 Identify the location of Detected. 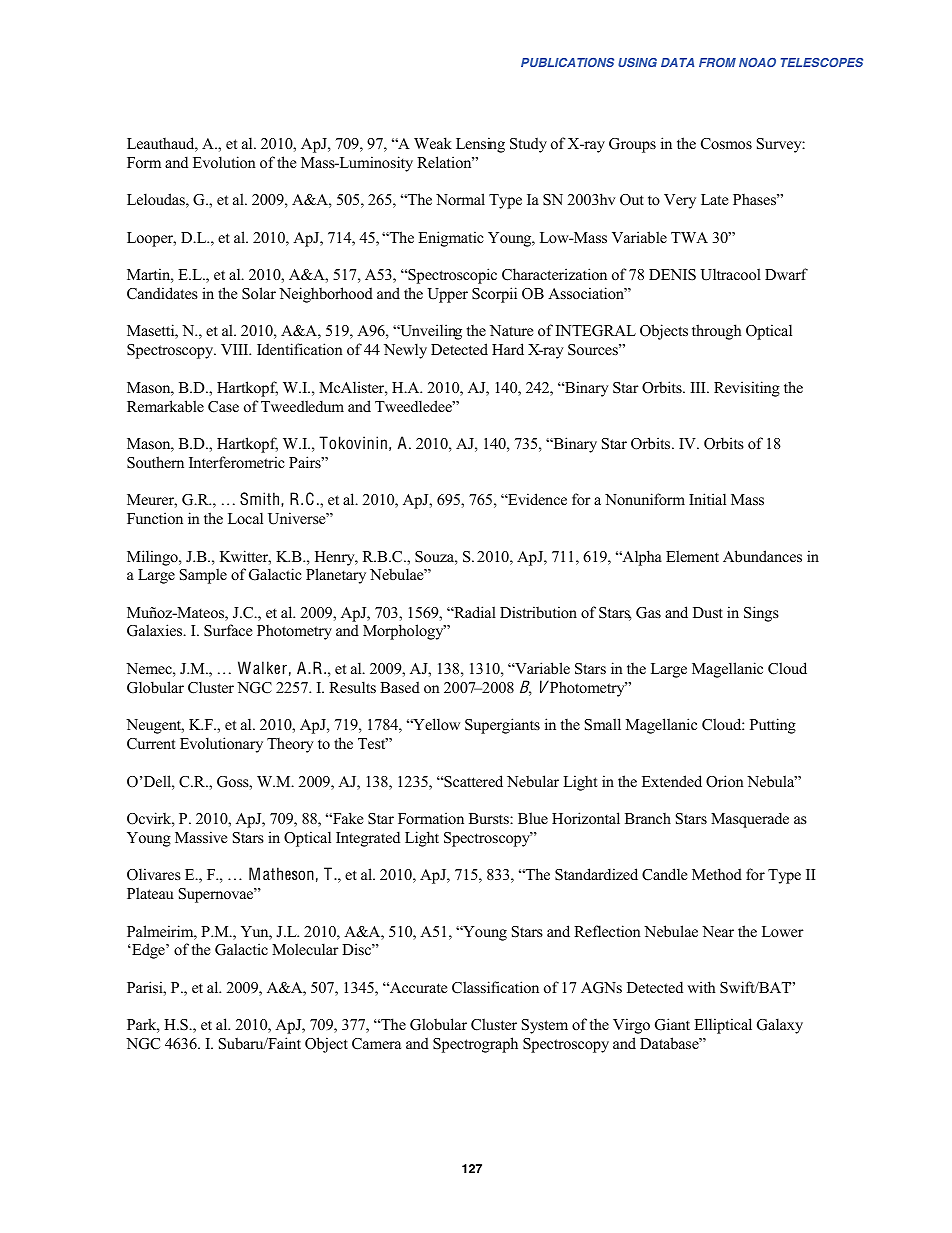
(459, 349).
